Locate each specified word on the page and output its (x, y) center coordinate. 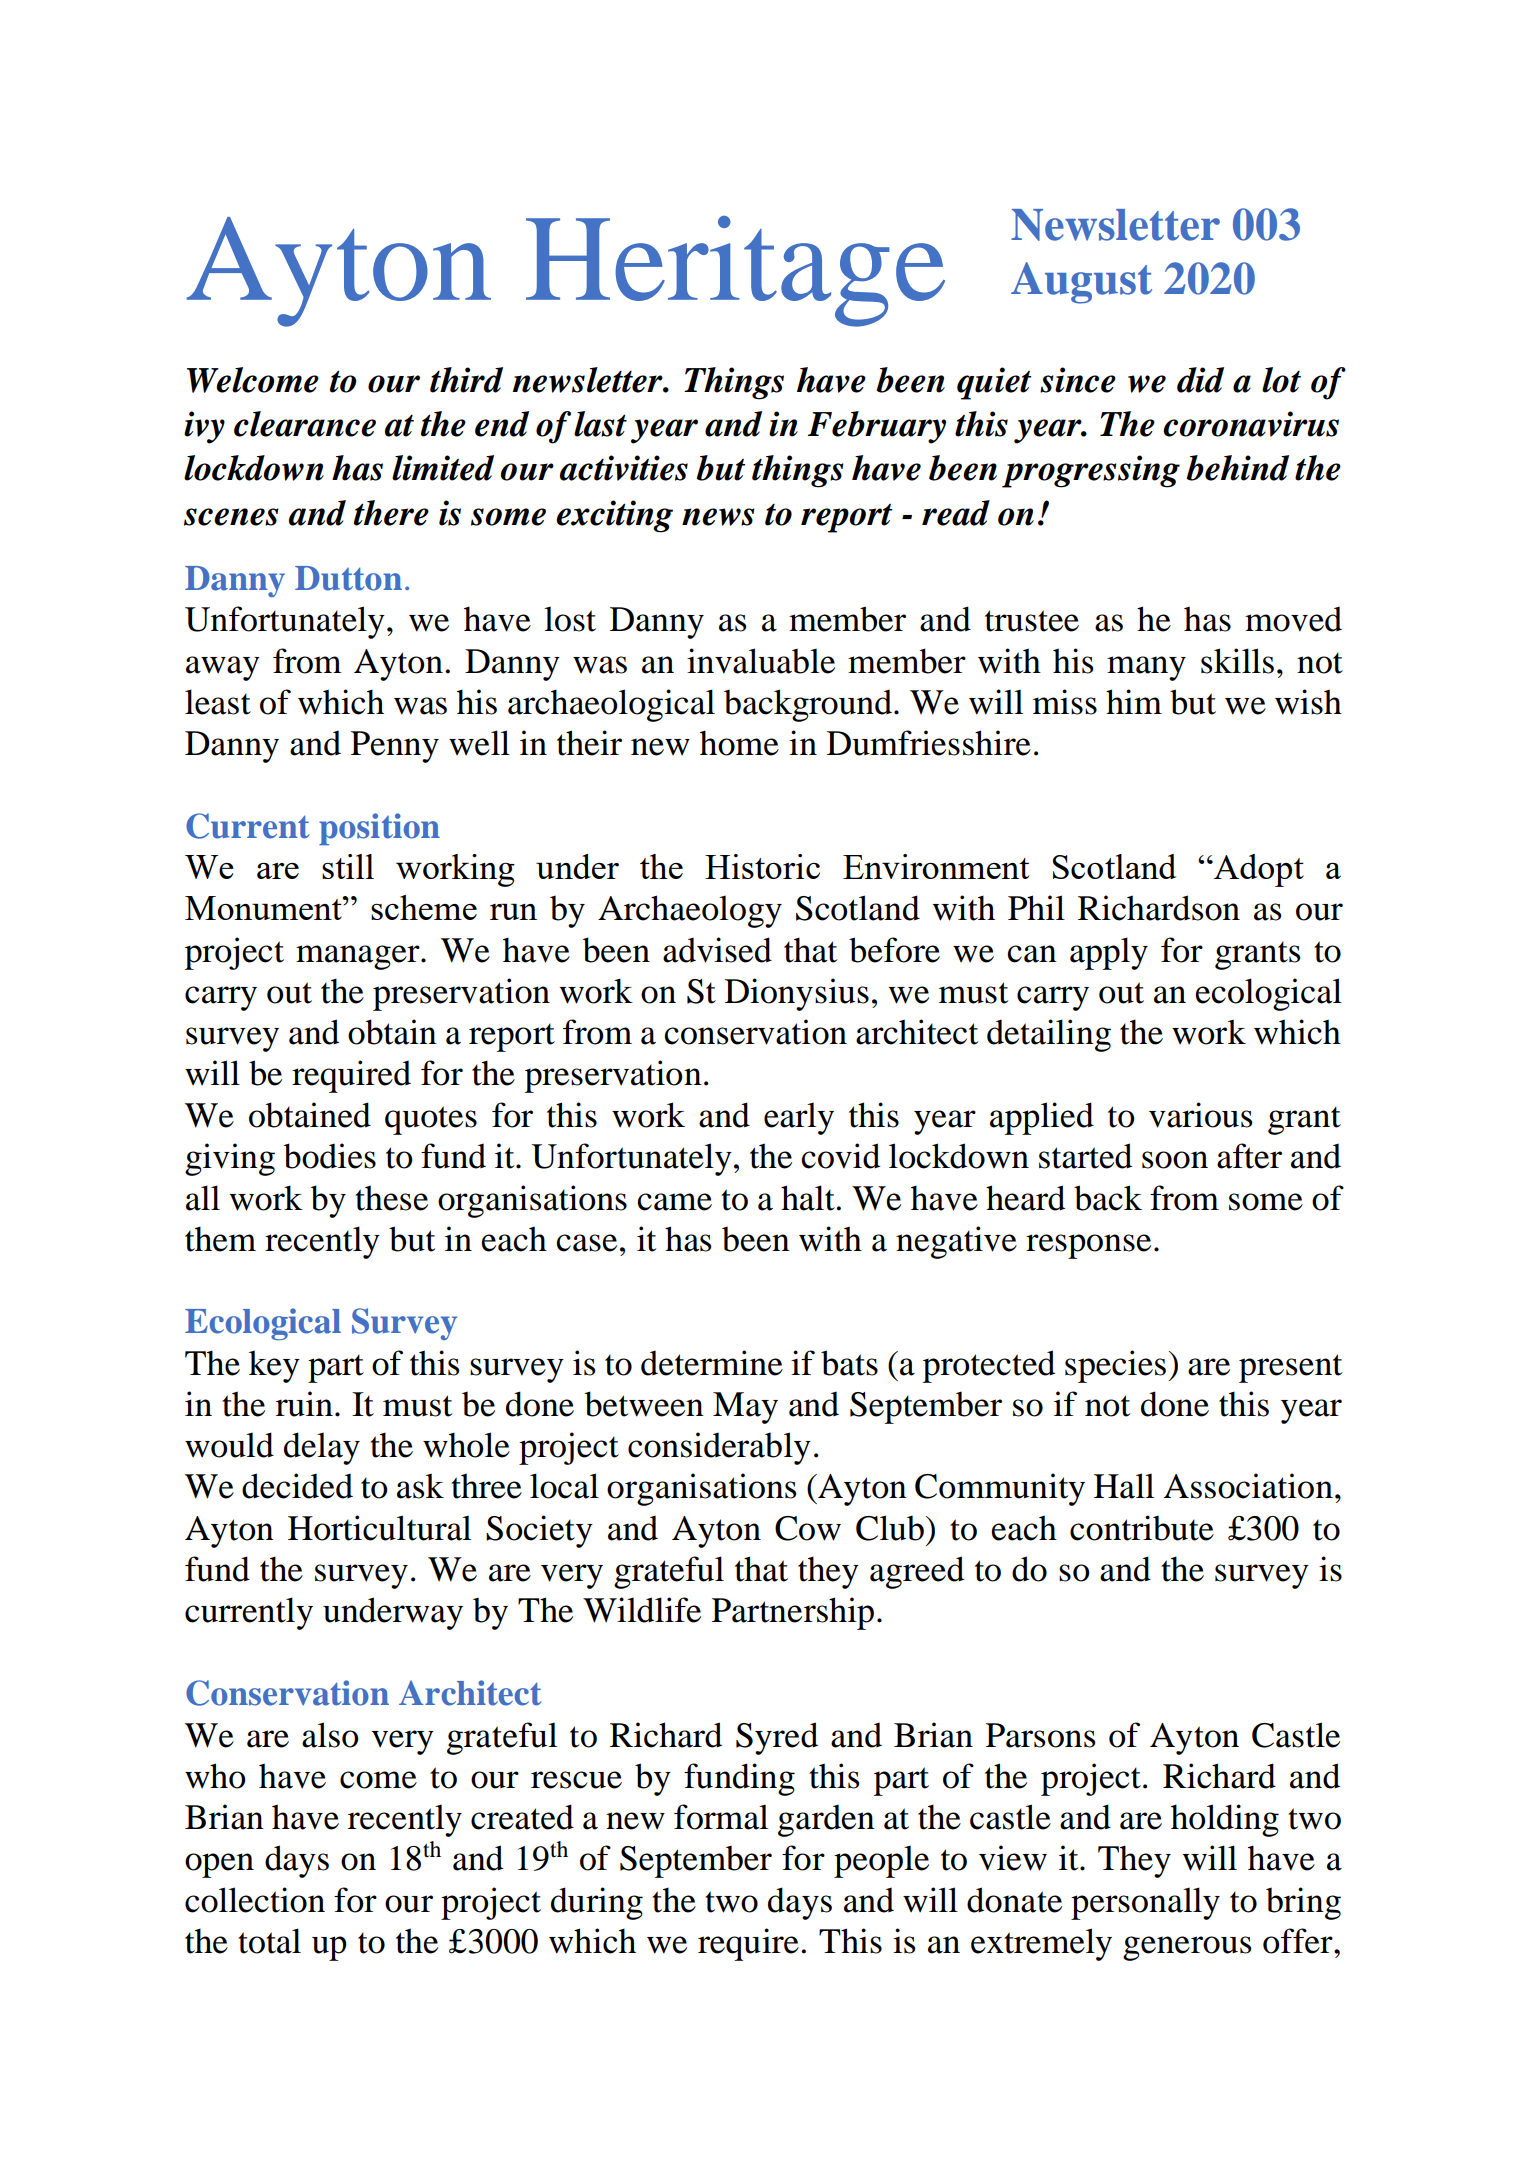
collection (255, 1900)
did (1200, 380)
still (348, 866)
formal (721, 1817)
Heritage (735, 271)
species (1115, 1366)
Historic (762, 866)
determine (712, 1363)
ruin (304, 1404)
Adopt (1258, 870)
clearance (305, 424)
